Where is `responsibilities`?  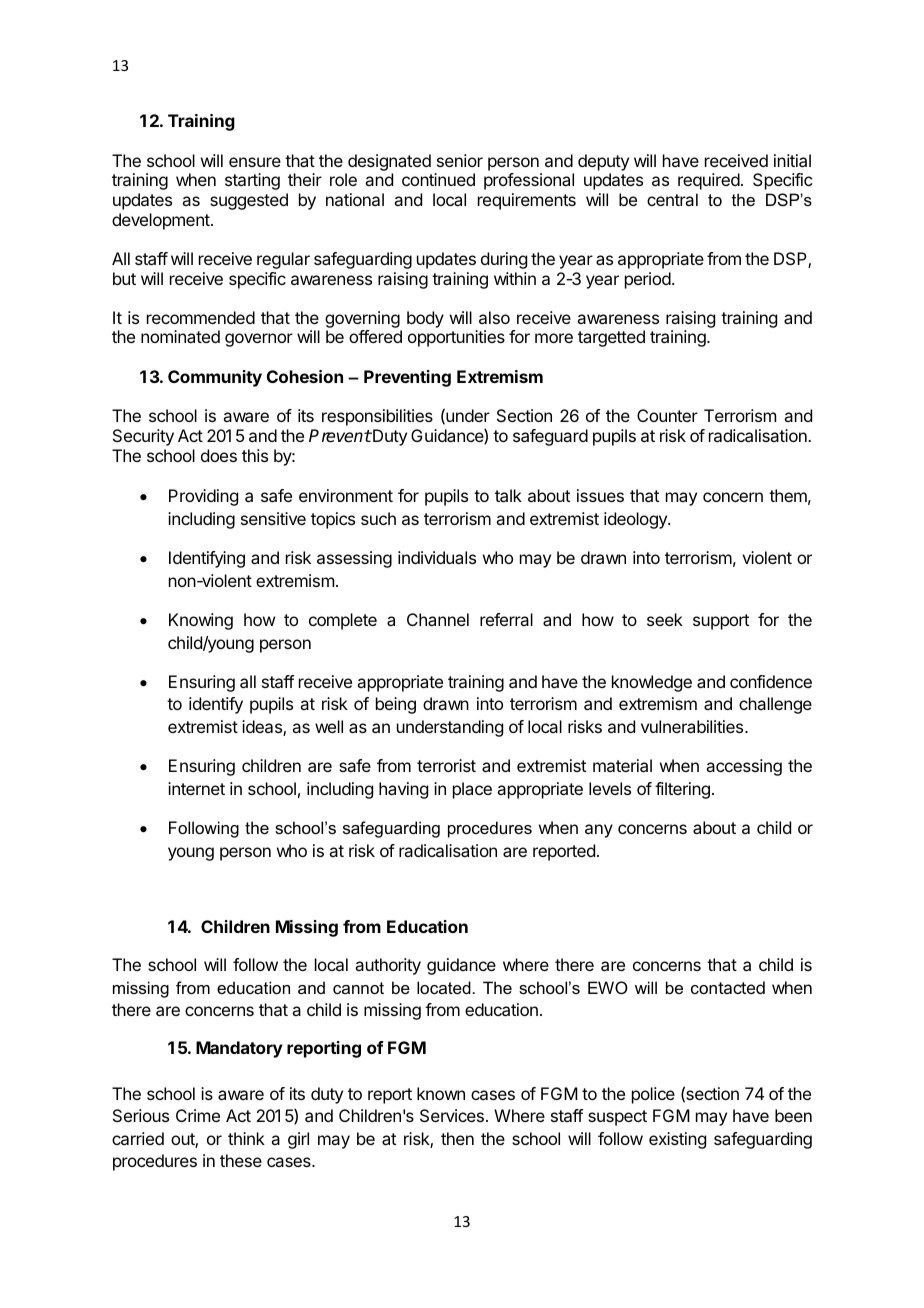 responsibilities is located at coordinates (377, 417).
